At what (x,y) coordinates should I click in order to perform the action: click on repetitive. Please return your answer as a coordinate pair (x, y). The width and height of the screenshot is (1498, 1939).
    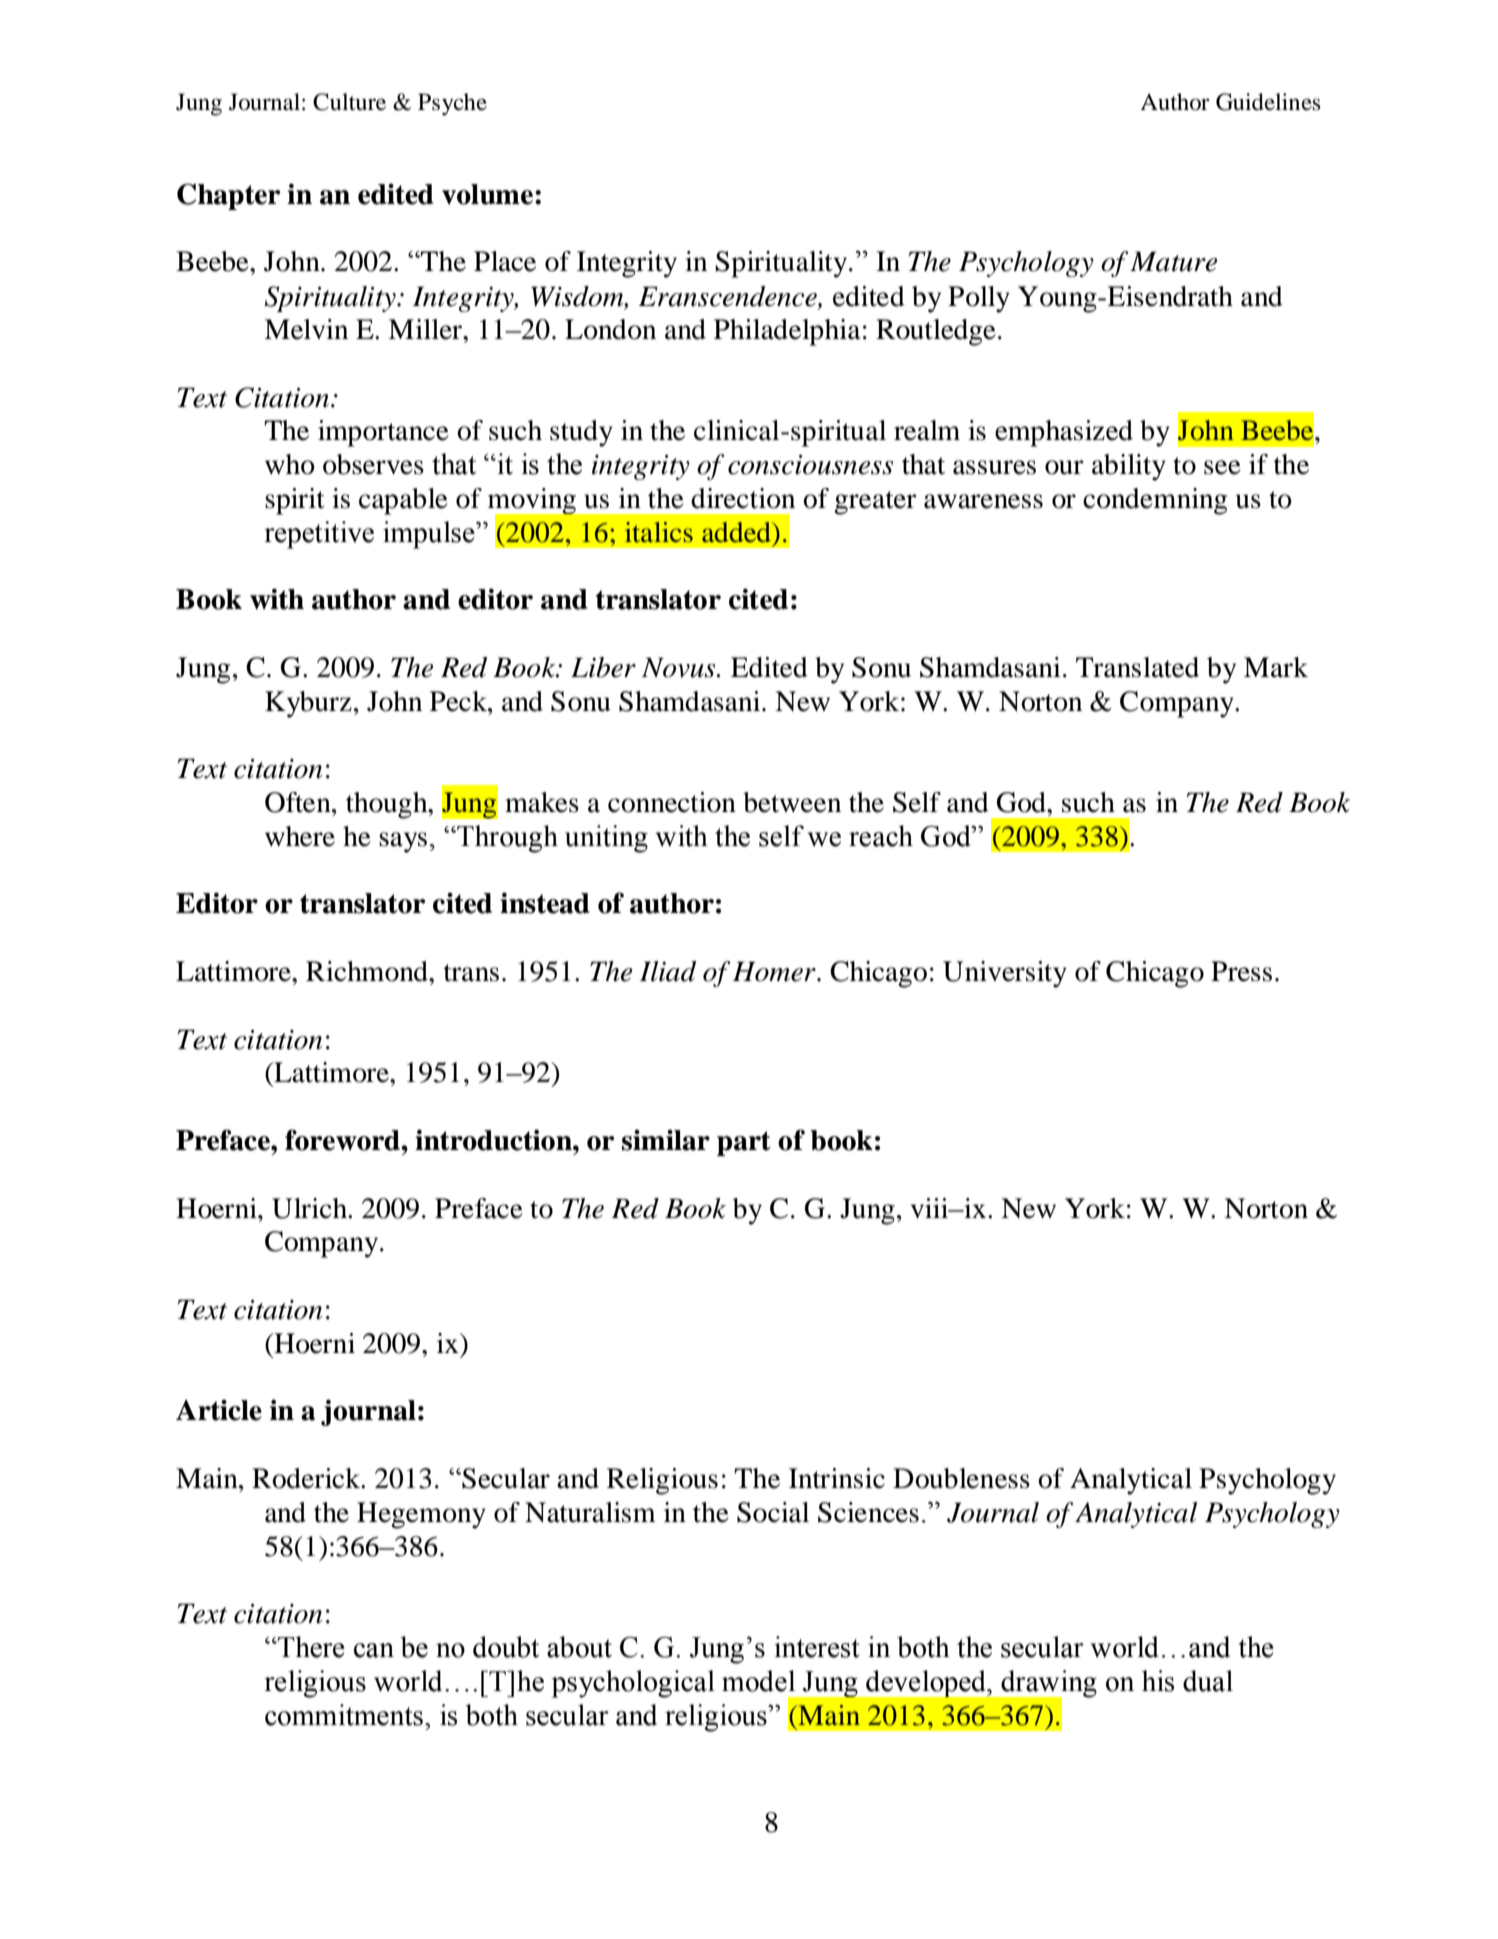
    Looking at the image, I should click on (319, 535).
